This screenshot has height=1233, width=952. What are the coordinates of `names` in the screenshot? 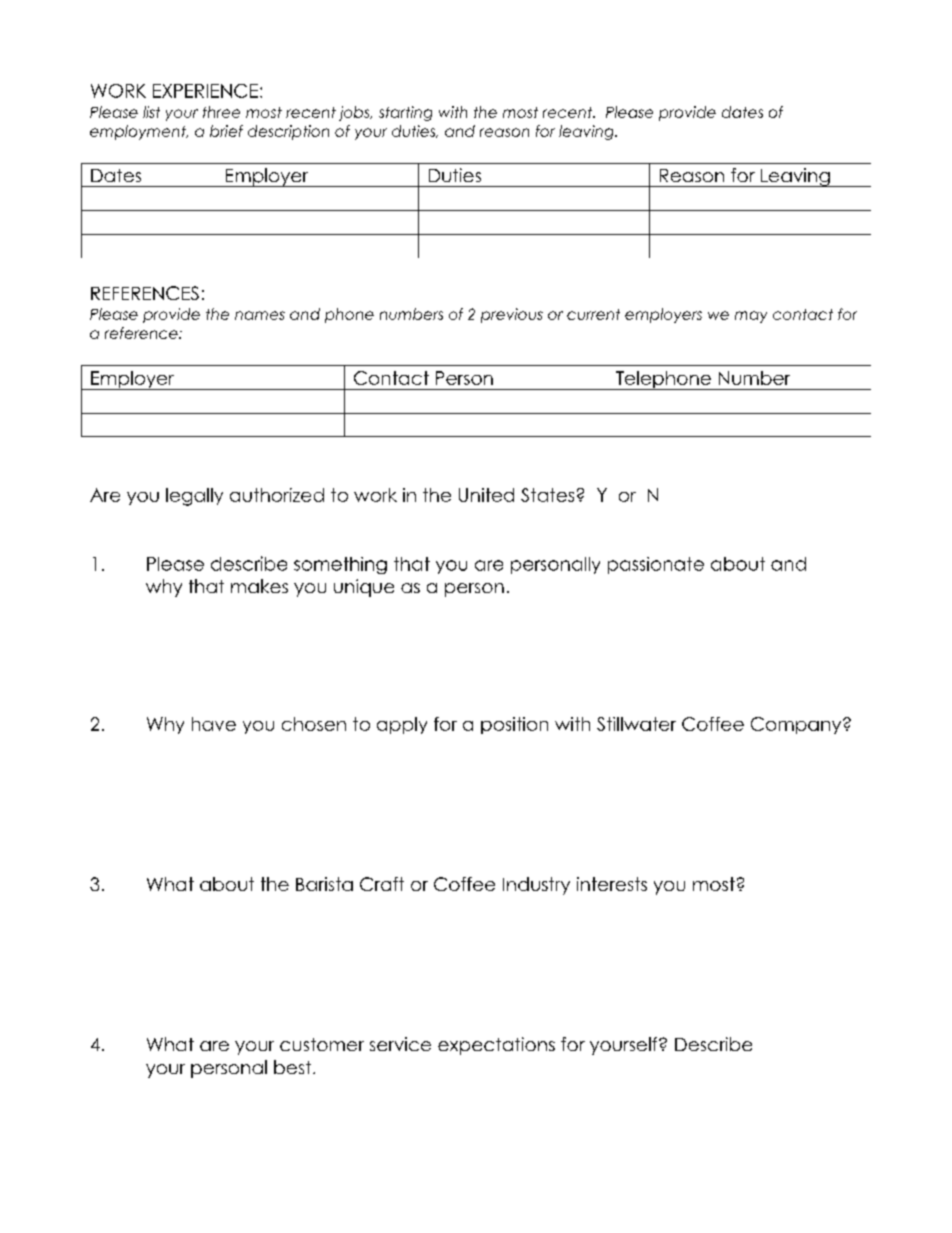 It's located at (260, 315).
